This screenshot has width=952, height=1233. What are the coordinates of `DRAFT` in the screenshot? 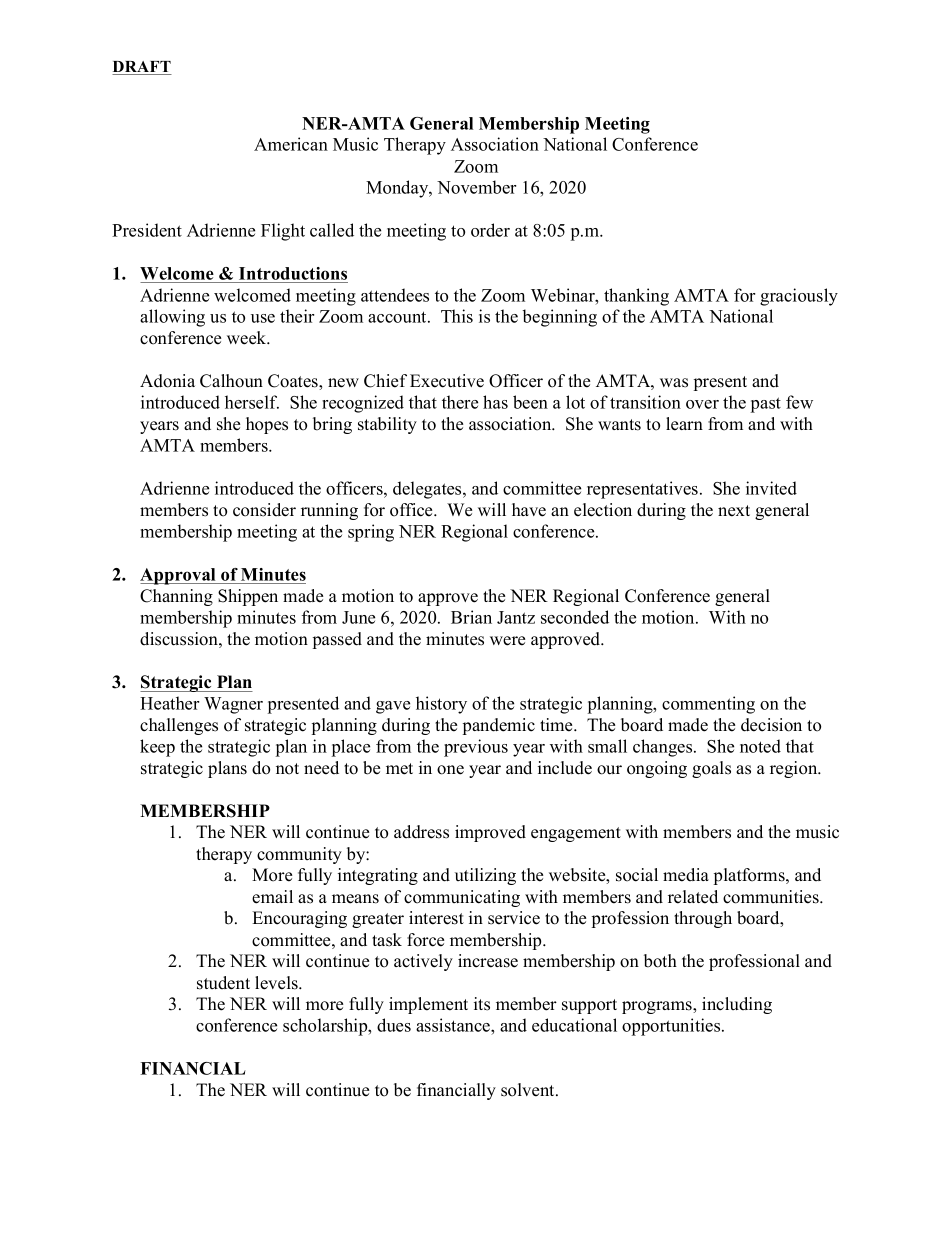 It's located at (142, 68).
